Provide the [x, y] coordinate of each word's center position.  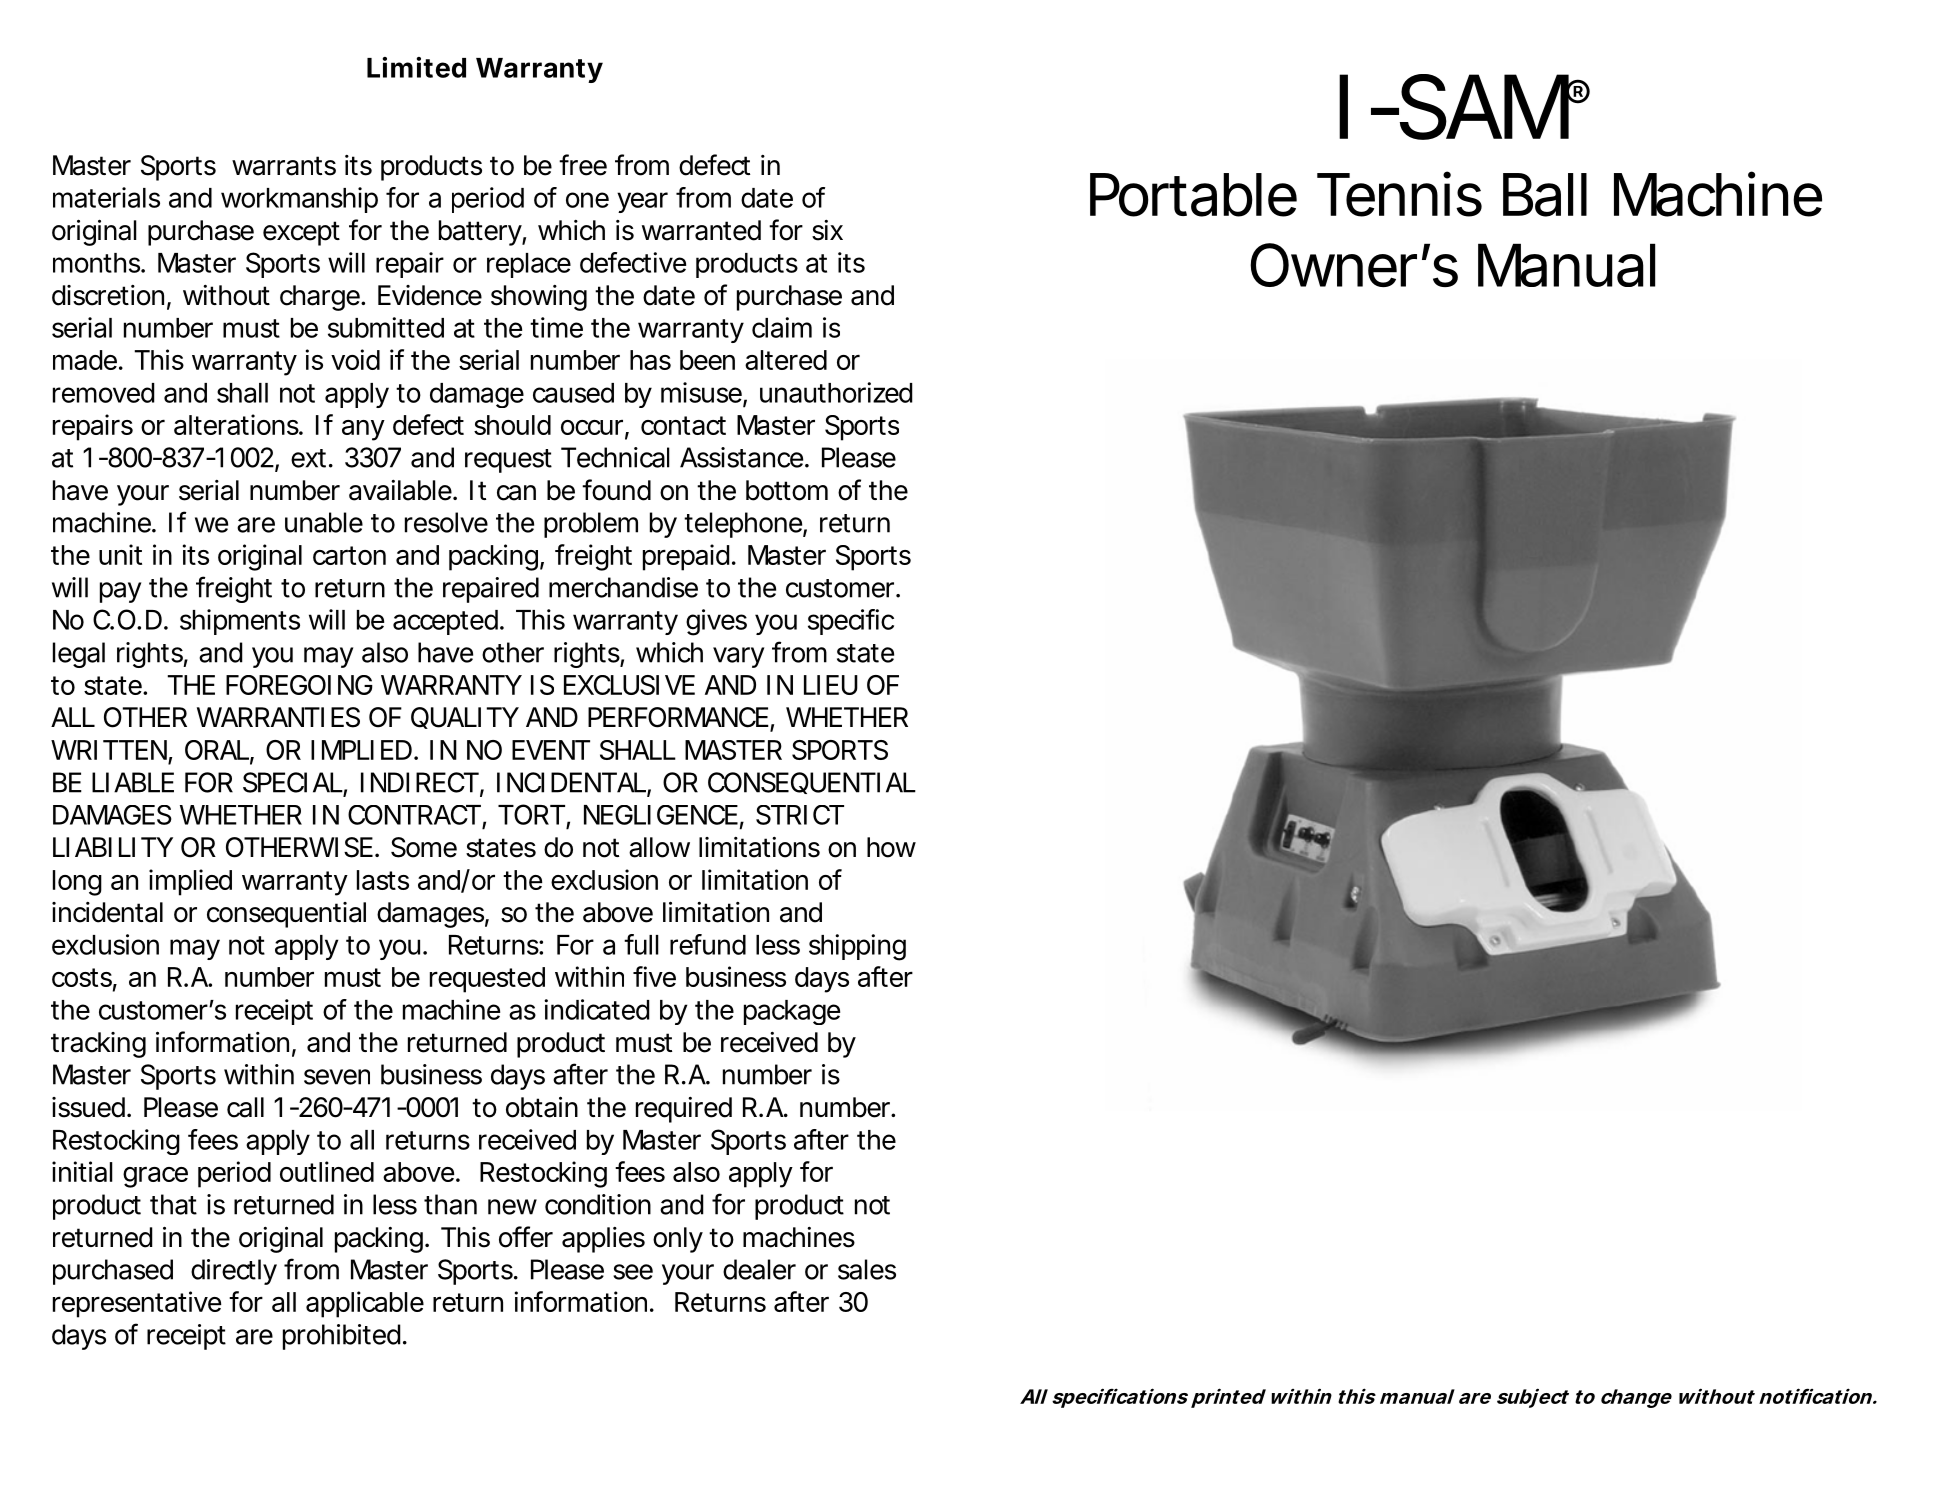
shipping [857, 947]
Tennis [1399, 194]
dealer [759, 1269]
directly [234, 1272]
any [363, 430]
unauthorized [836, 392]
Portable [1193, 195]
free [583, 165]
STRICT [800, 815]
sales [867, 1269]
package [792, 1012]
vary [738, 657]
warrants [284, 166]
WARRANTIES [278, 717]
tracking [98, 1045]
